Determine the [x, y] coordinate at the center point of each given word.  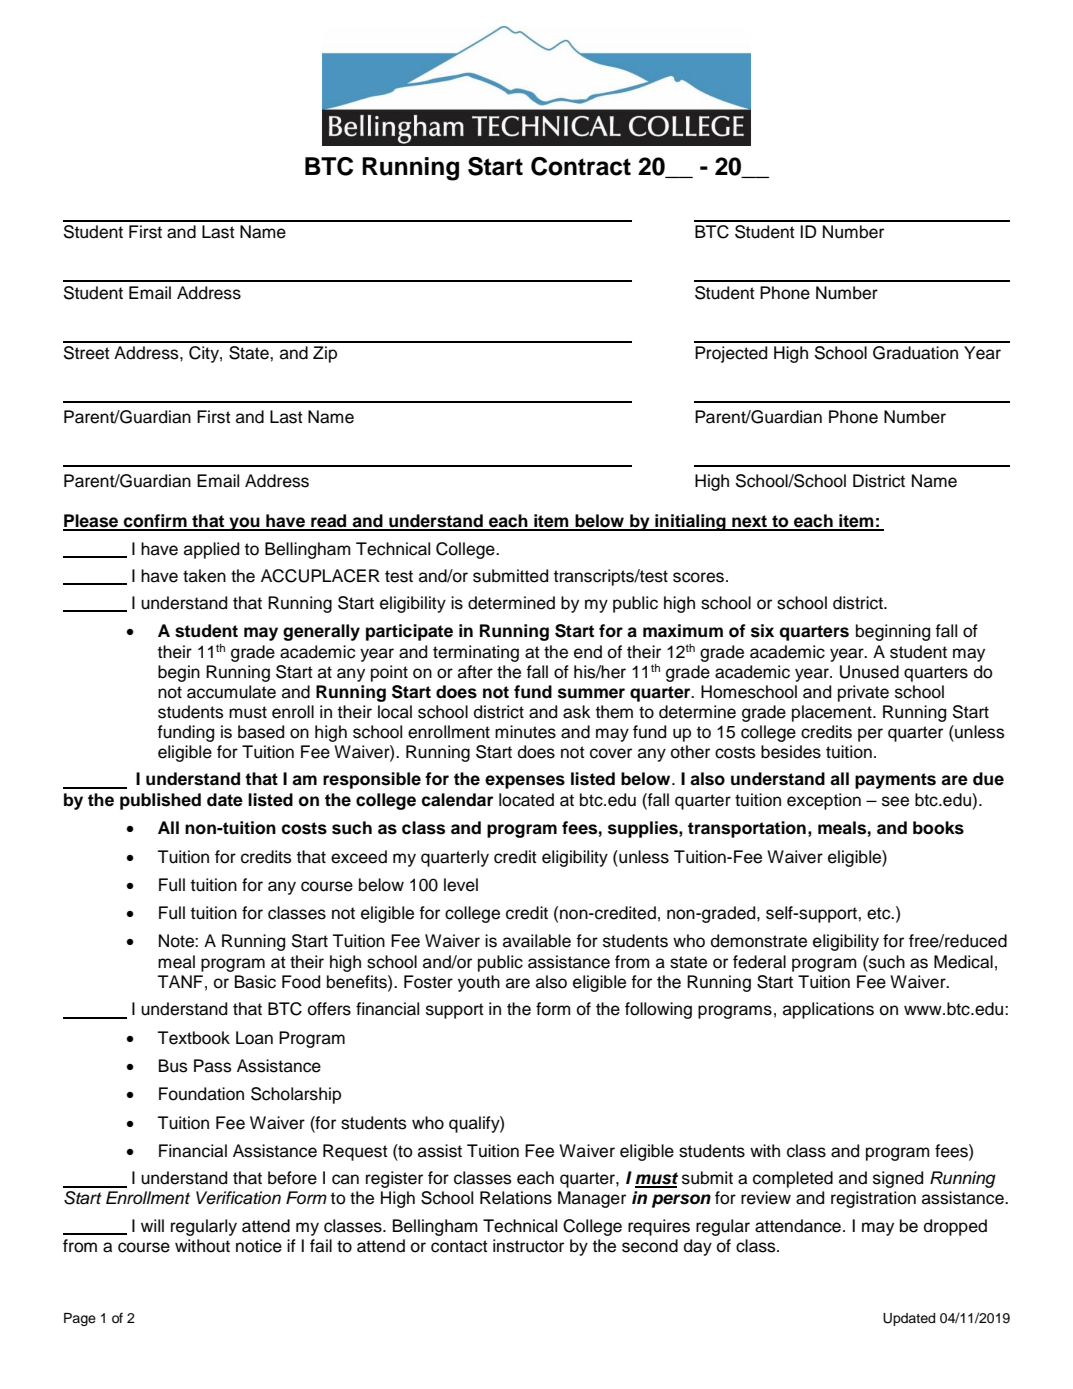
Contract [581, 166]
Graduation [915, 353]
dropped [955, 1227]
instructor [528, 1246]
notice [259, 1246]
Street [87, 353]
